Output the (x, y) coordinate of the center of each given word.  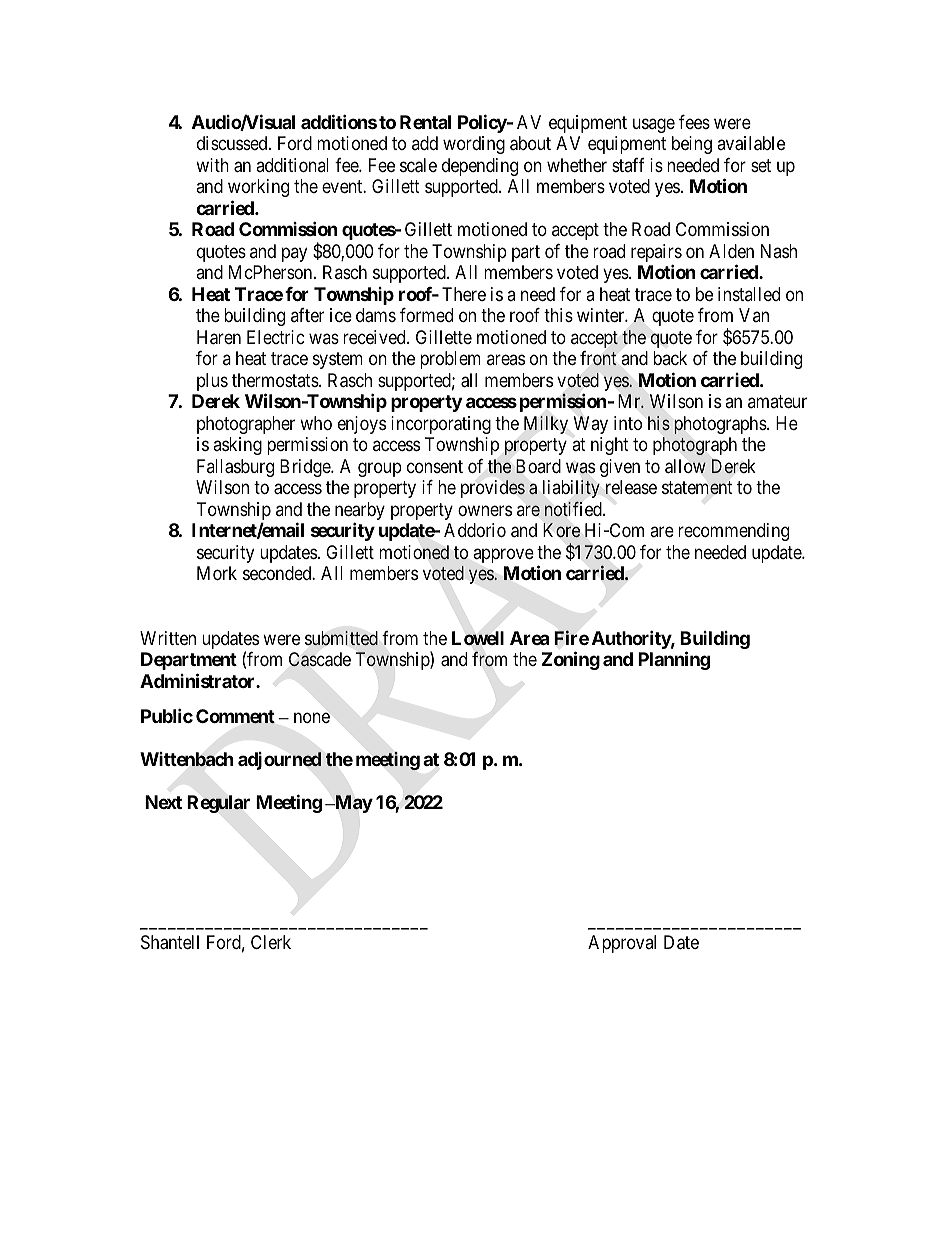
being (692, 145)
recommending (733, 532)
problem (450, 360)
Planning (674, 660)
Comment (235, 716)
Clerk (271, 942)
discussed (233, 143)
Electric (276, 337)
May (353, 804)
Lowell (478, 638)
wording (474, 145)
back (670, 358)
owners (485, 510)
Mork (217, 573)
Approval (622, 944)
